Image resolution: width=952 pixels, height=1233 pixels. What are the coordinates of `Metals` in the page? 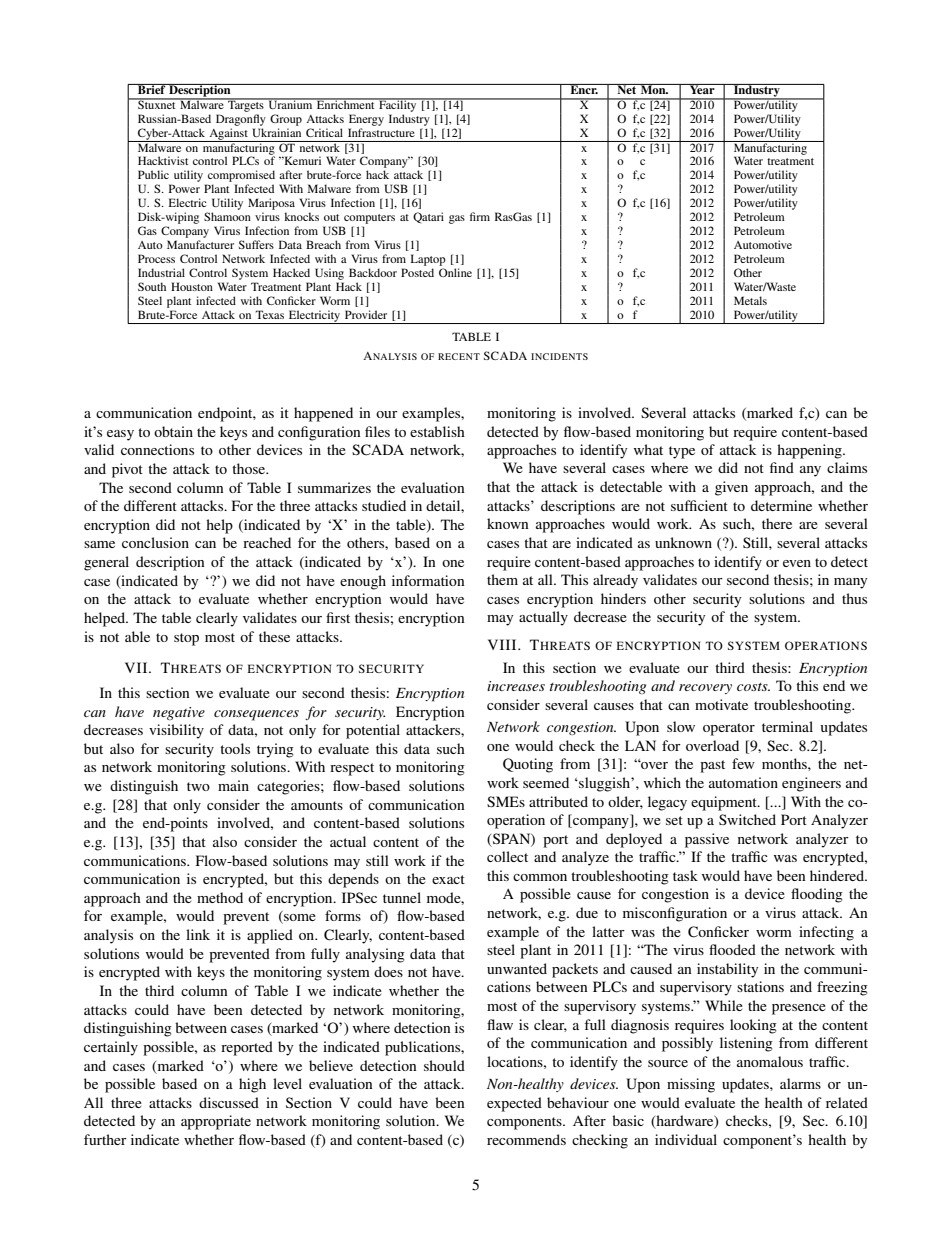 It's located at (750, 300).
